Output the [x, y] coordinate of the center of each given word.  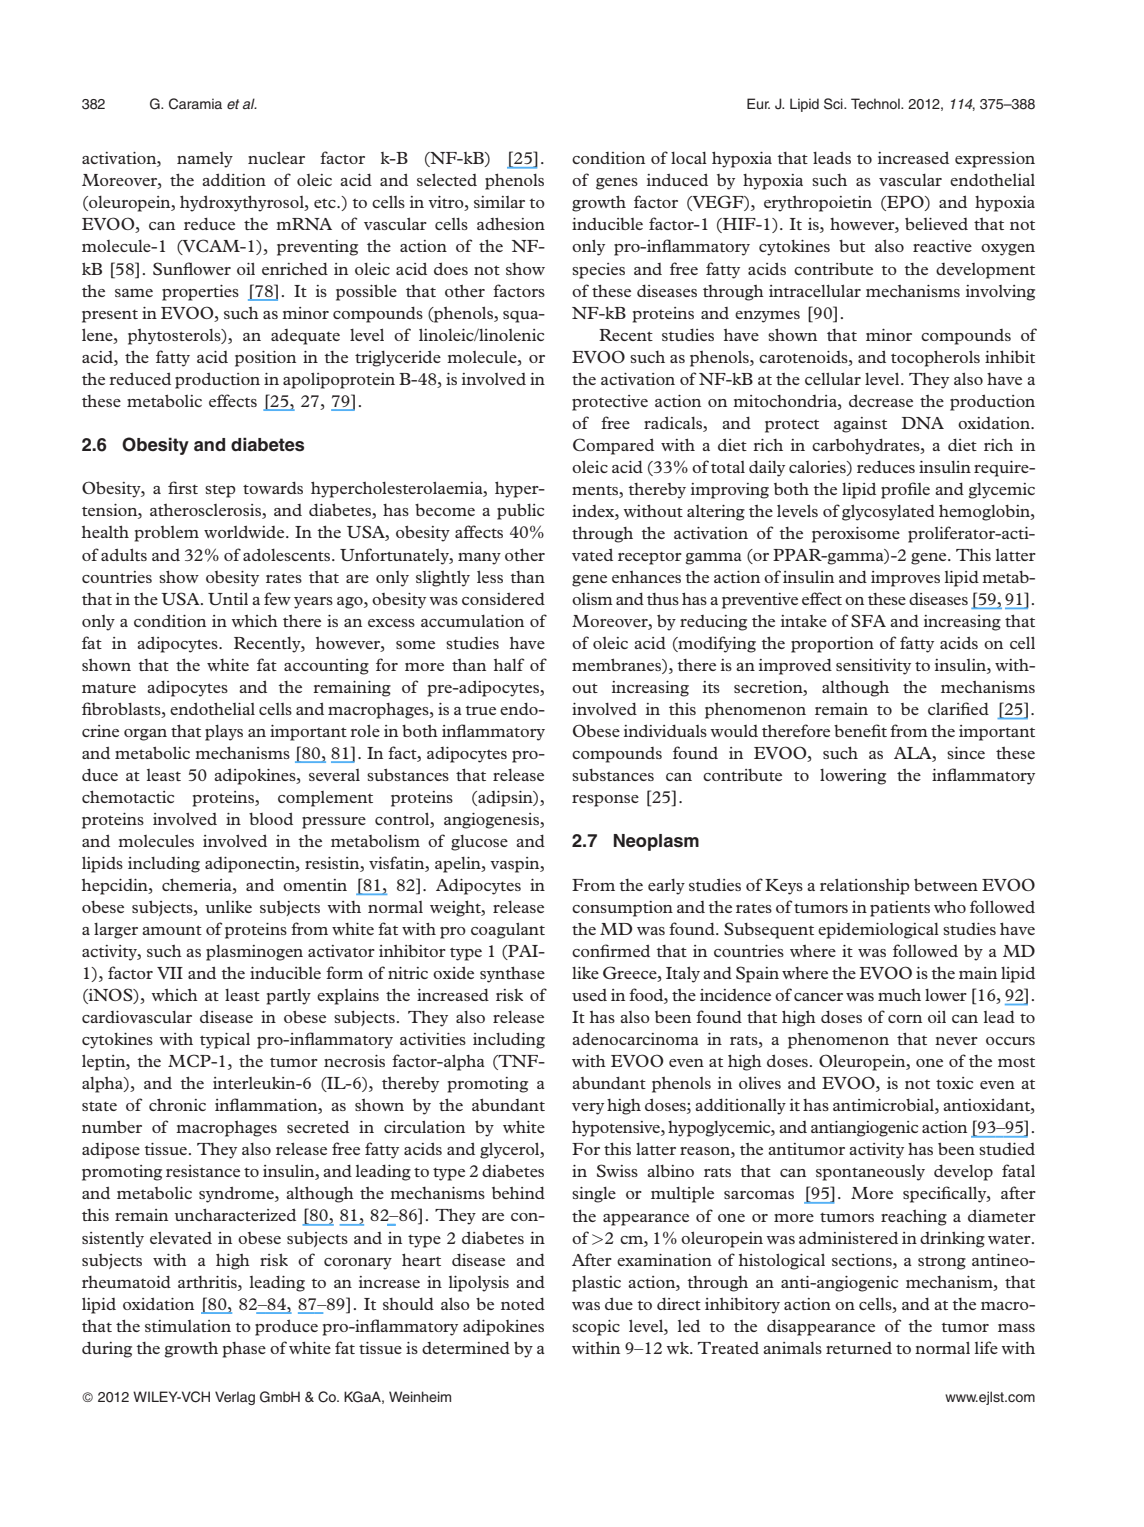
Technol [876, 103]
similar [499, 202]
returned [859, 1348]
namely [205, 160]
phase [244, 1350]
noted [523, 1303]
